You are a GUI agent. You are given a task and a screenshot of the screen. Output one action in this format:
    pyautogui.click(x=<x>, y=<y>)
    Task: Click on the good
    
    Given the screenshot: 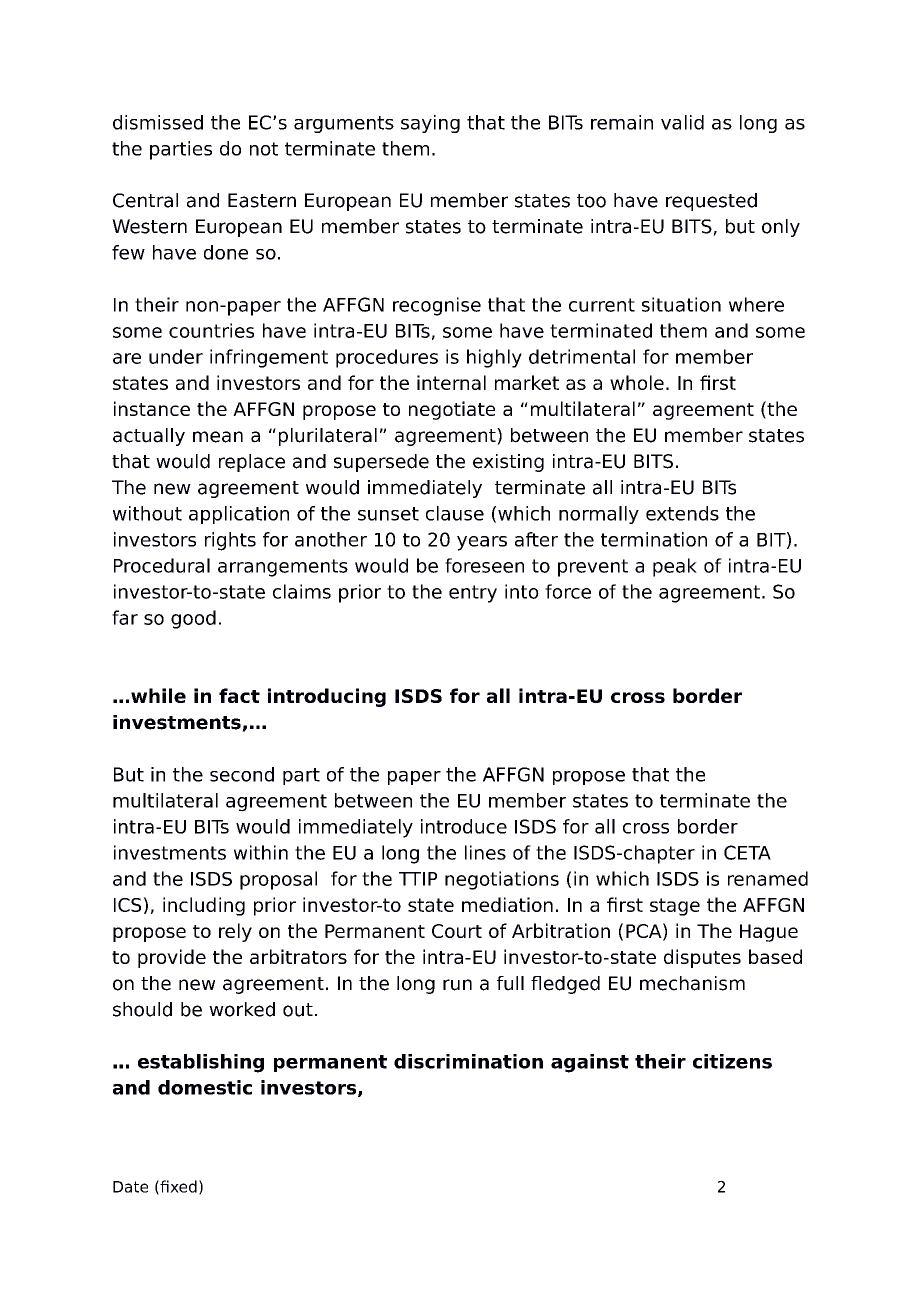 What is the action you would take?
    pyautogui.click(x=193, y=619)
